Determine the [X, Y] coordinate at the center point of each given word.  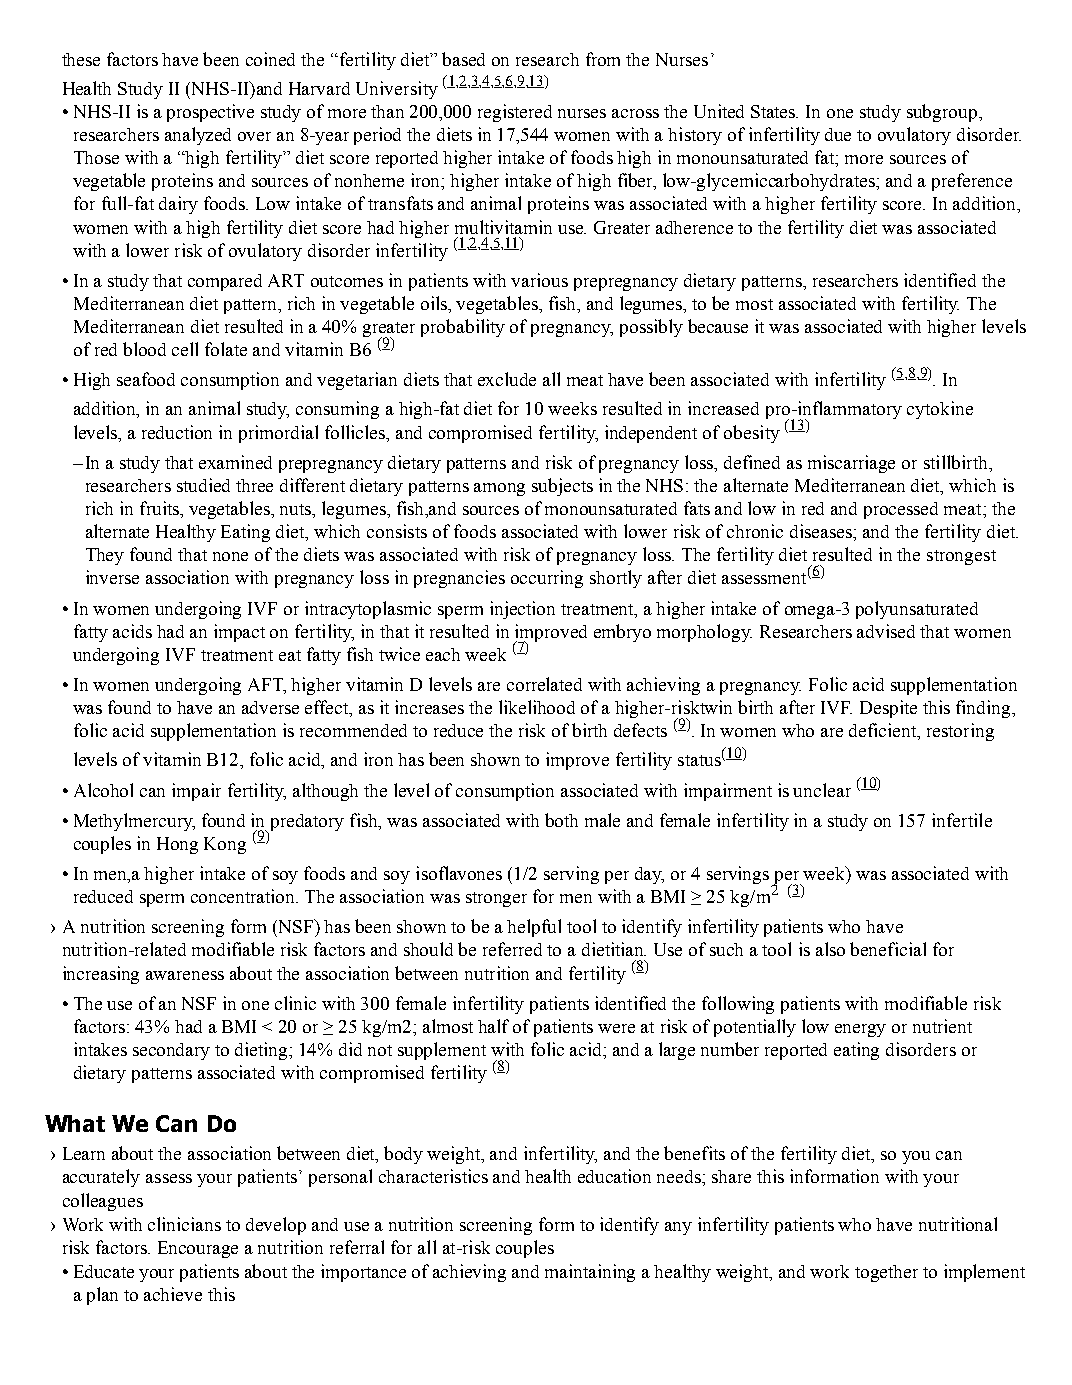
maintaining [590, 1273]
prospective [210, 113]
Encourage [198, 1249]
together [886, 1273]
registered [515, 113]
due [838, 134]
